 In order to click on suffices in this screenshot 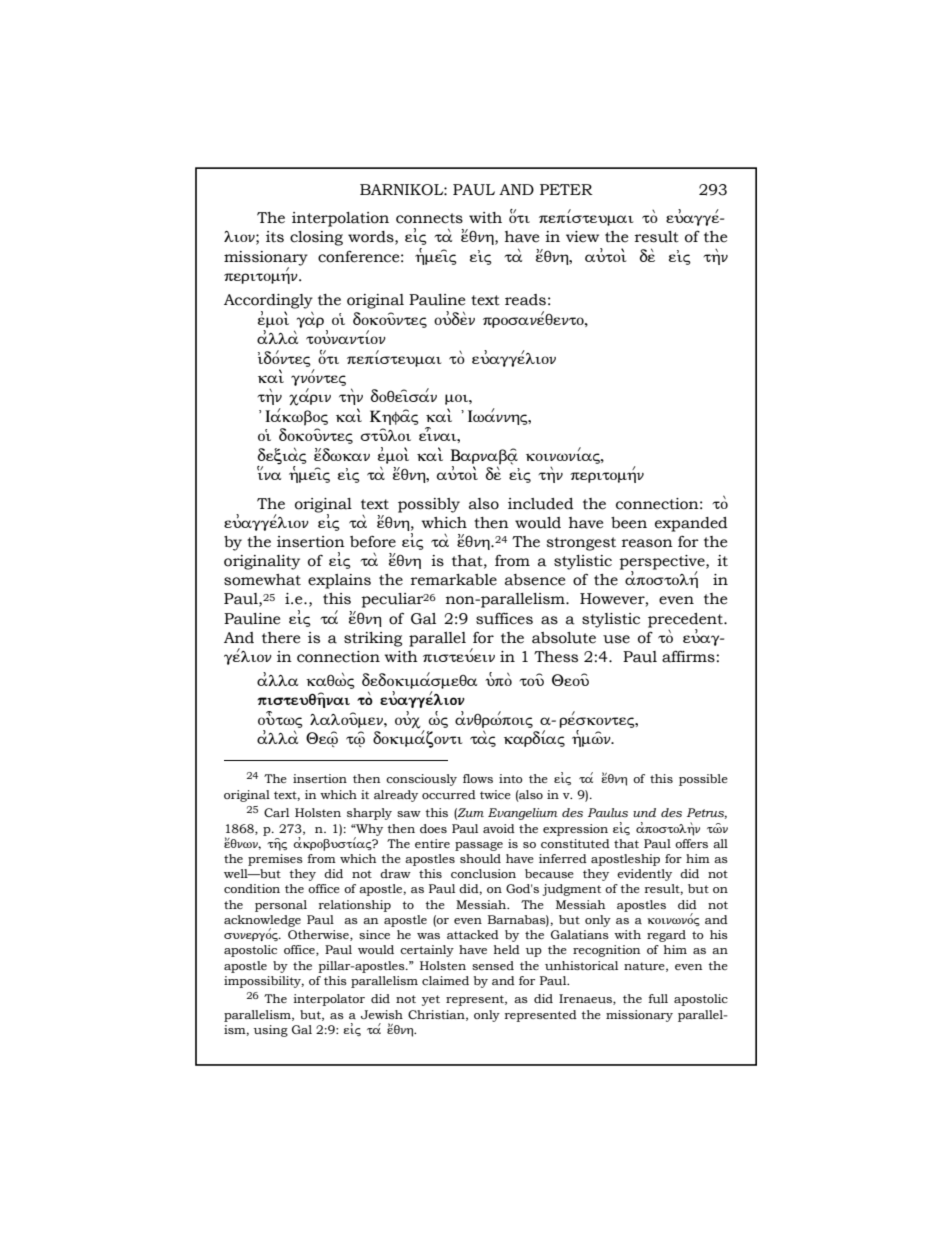, I will do `click(504, 619)`.
